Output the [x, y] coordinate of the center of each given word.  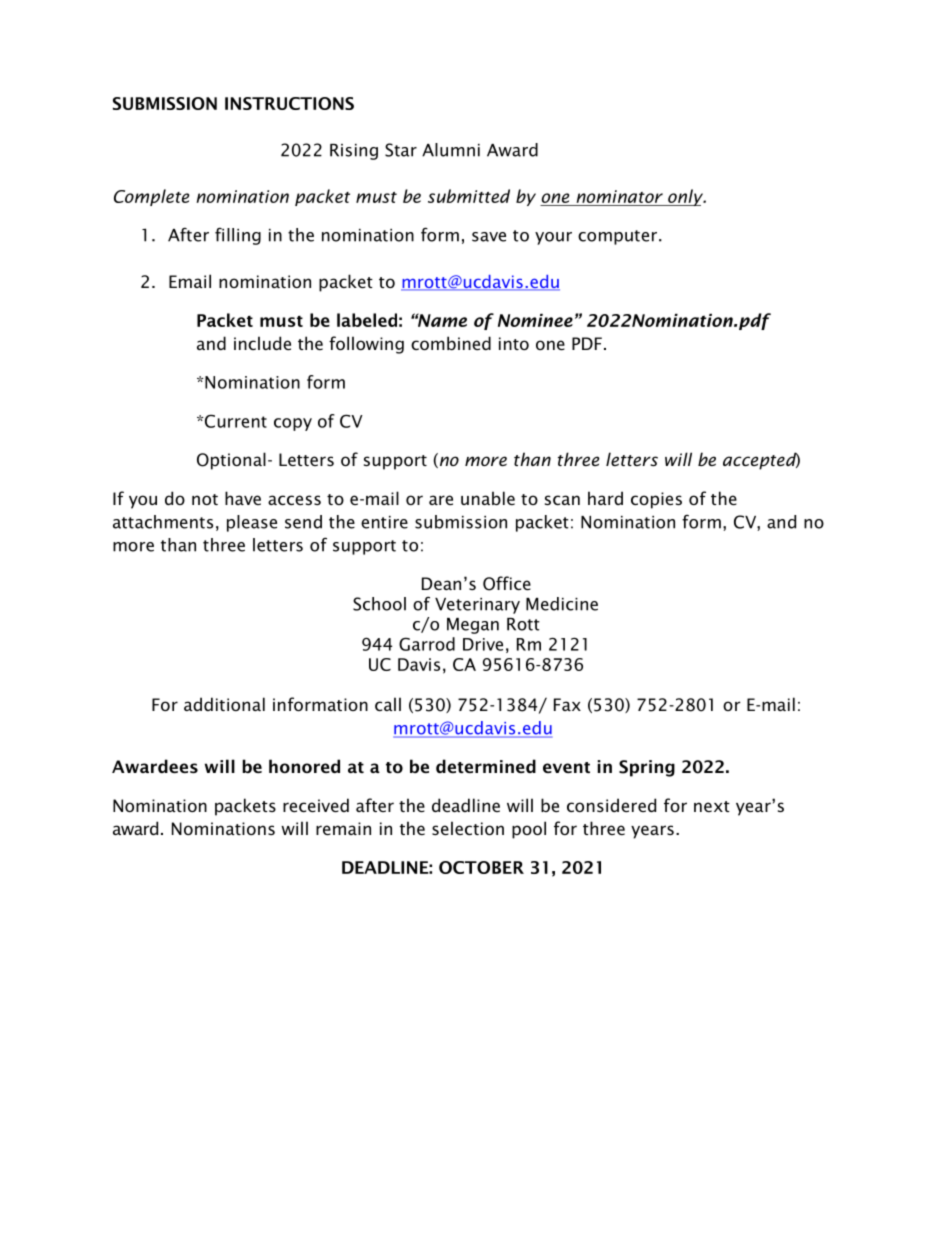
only [686, 197]
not [205, 499]
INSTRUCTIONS [289, 103]
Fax [567, 704]
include [262, 343]
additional [224, 704]
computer [617, 237]
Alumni [451, 150]
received [316, 805]
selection [468, 828]
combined [451, 343]
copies [656, 500]
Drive [483, 644]
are [441, 500]
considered [611, 805]
